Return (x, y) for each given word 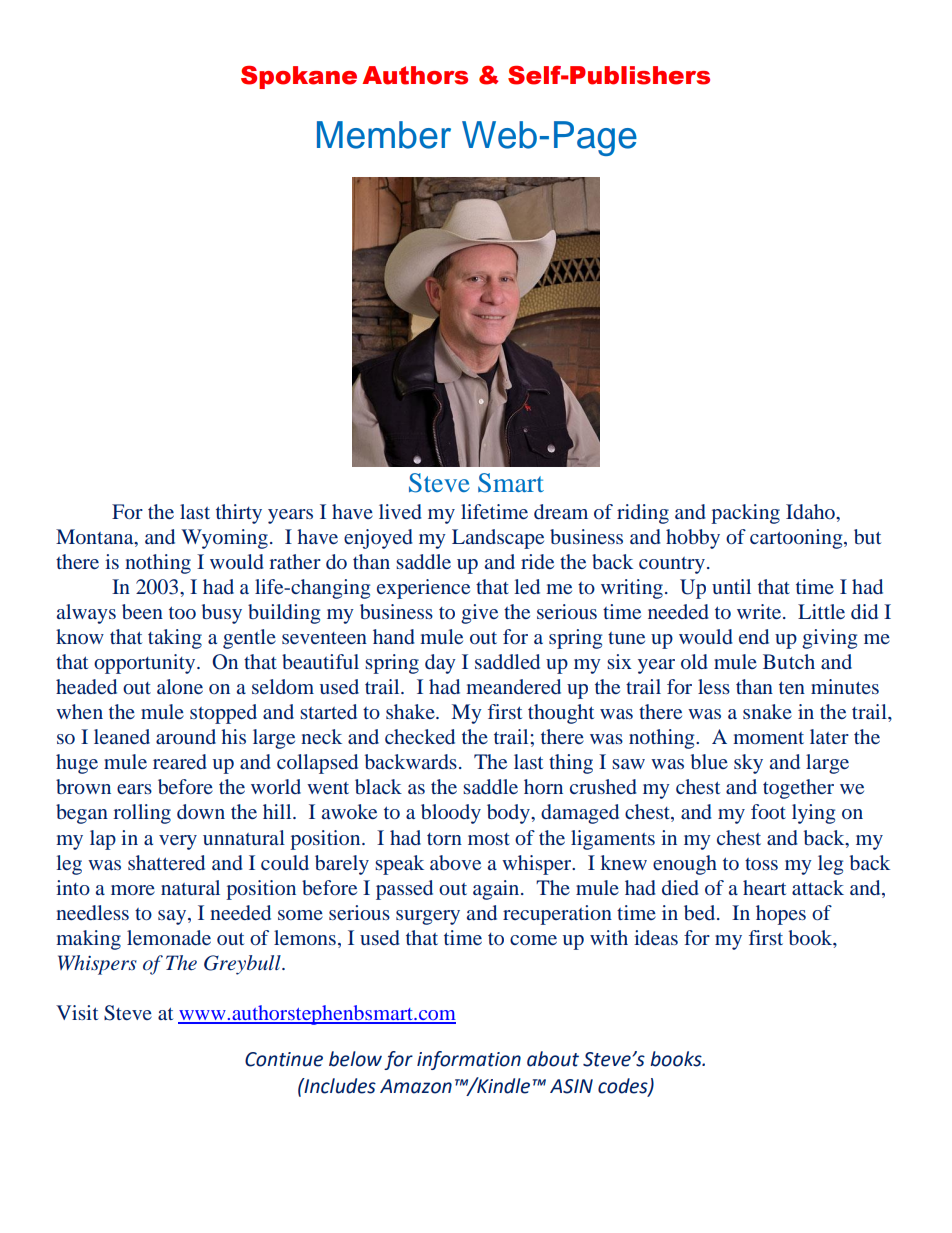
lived (400, 511)
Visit (77, 1012)
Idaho (811, 511)
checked (420, 736)
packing (745, 514)
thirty (239, 514)
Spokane (299, 77)
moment (768, 738)
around (186, 736)
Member (384, 135)
